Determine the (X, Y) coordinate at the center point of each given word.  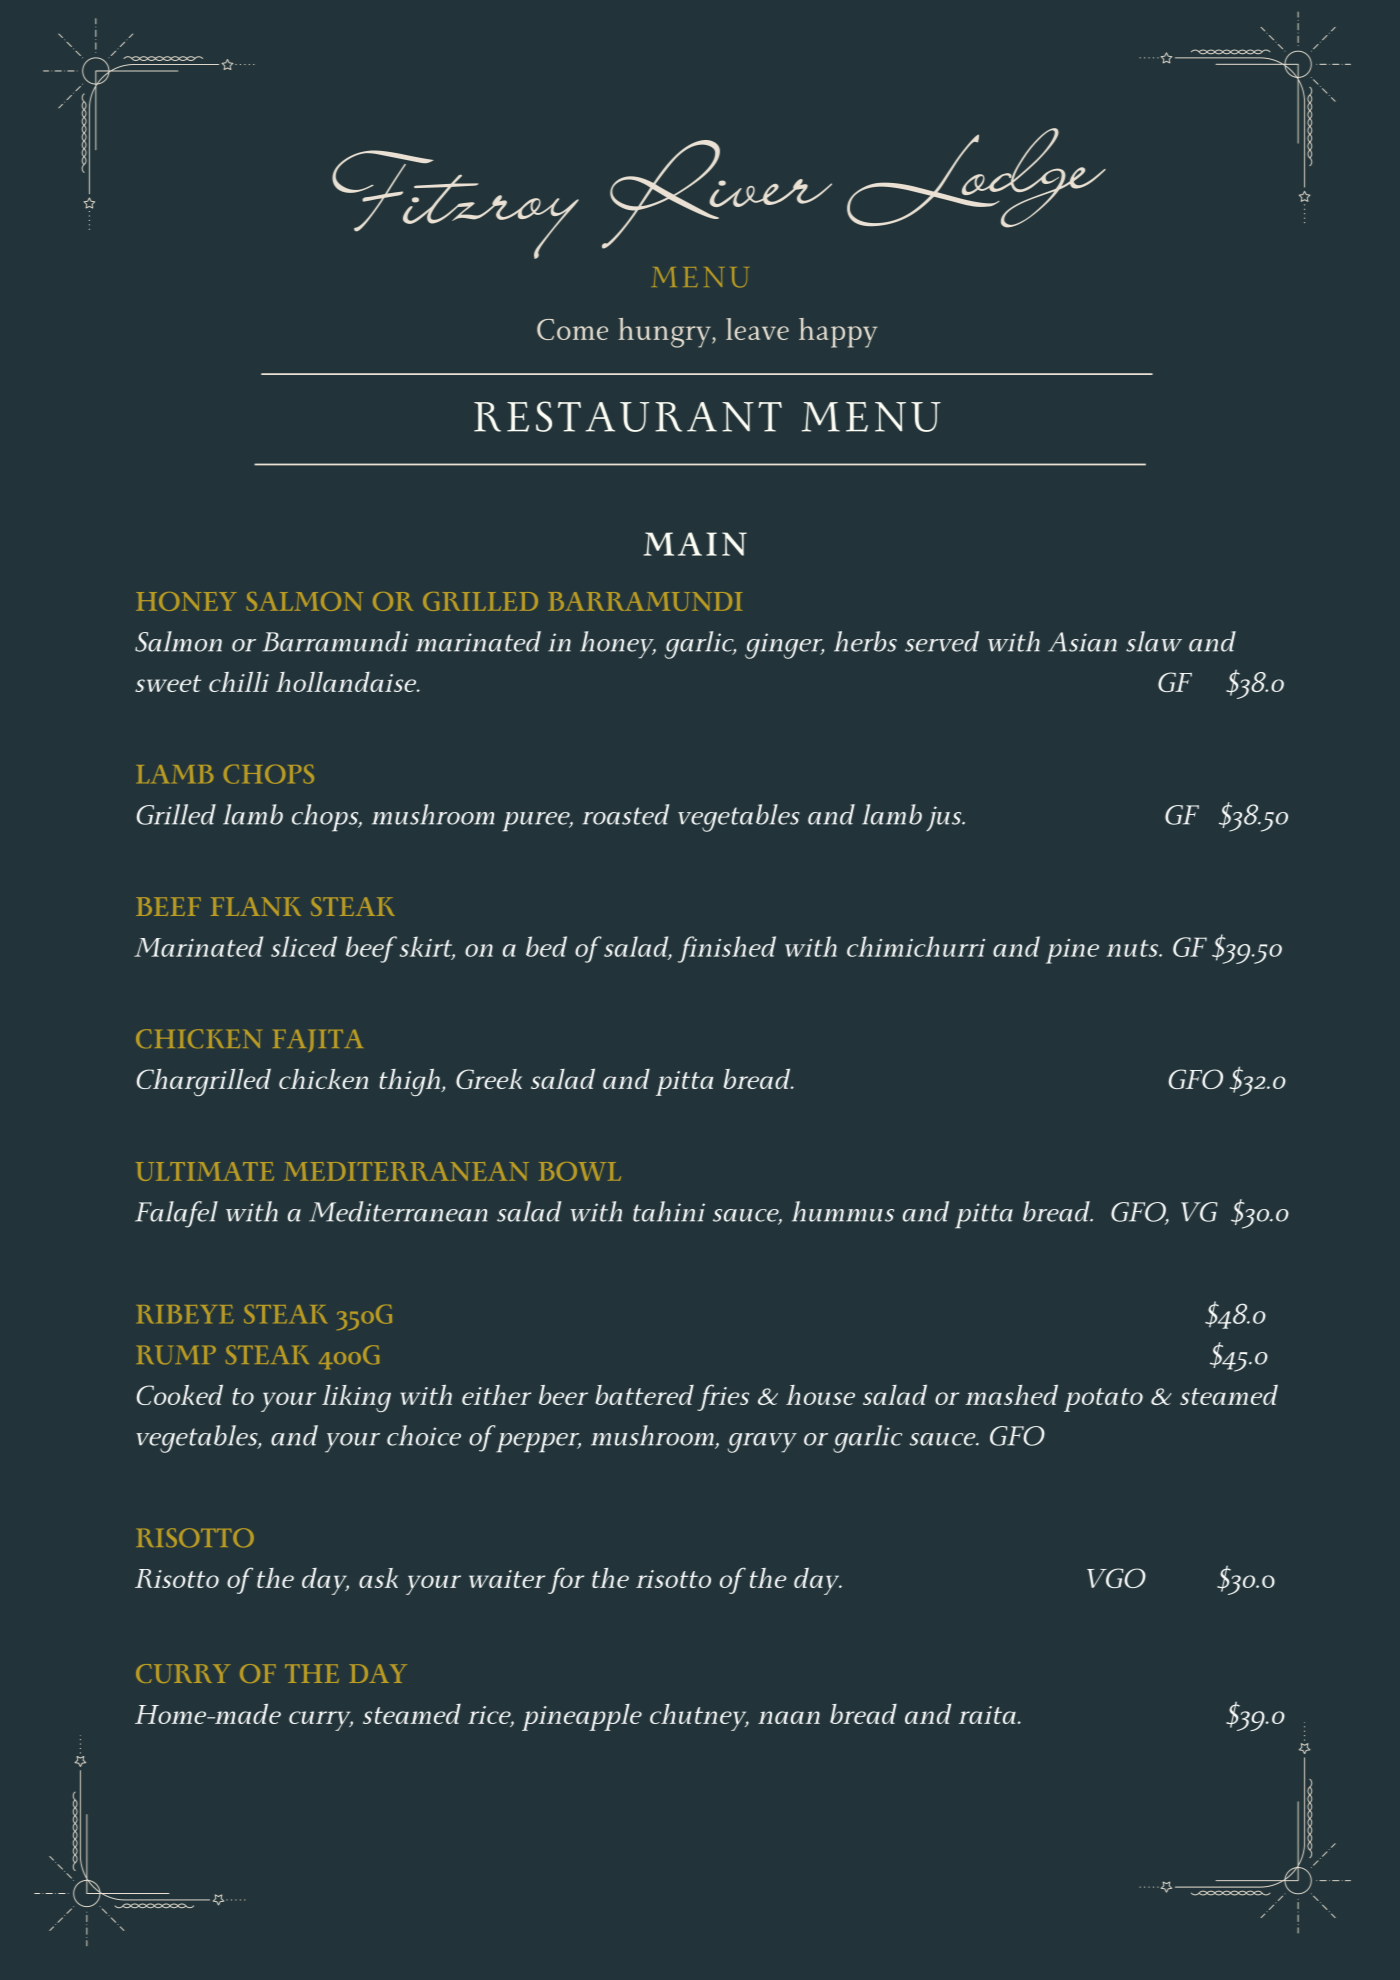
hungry (665, 333)
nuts (1134, 948)
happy (838, 333)
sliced (304, 946)
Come (572, 329)
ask (378, 1578)
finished (727, 949)
